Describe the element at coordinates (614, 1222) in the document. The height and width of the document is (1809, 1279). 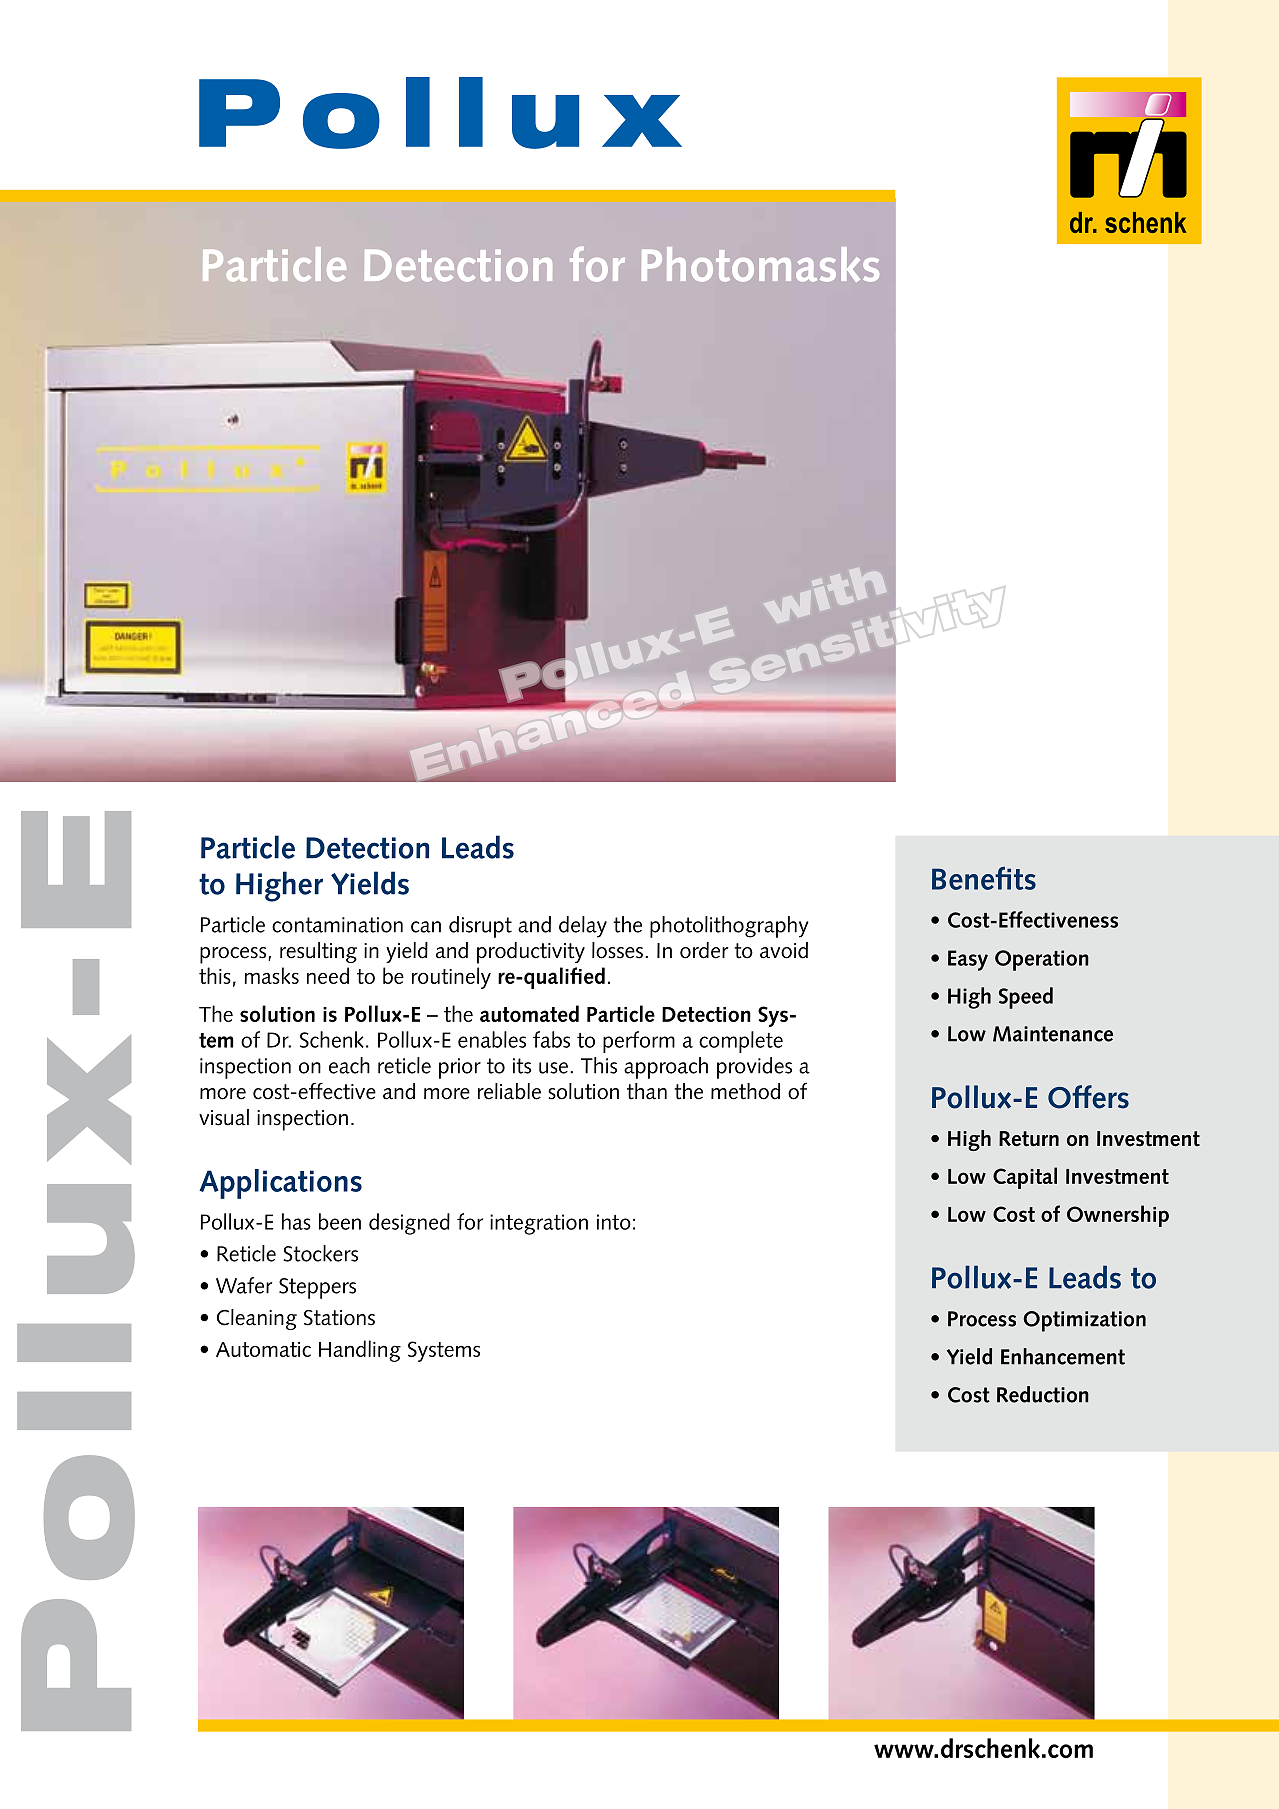
I see `into` at that location.
